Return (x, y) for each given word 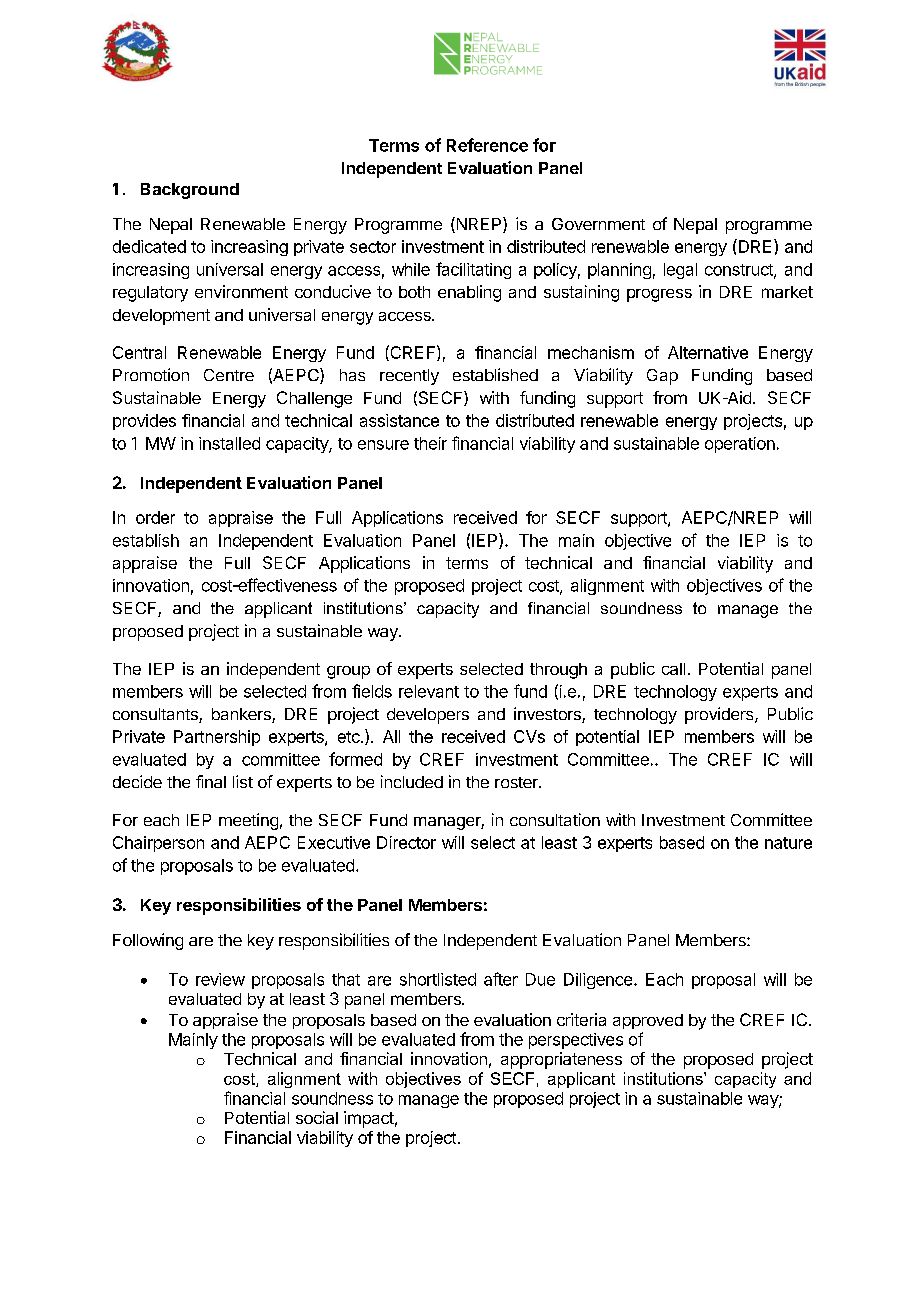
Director (406, 842)
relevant (429, 691)
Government (598, 224)
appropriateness (561, 1060)
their (430, 443)
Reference (487, 145)
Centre (229, 375)
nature (788, 843)
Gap (662, 377)
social (317, 1117)
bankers (242, 715)
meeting (248, 821)
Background (190, 191)
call (673, 669)
